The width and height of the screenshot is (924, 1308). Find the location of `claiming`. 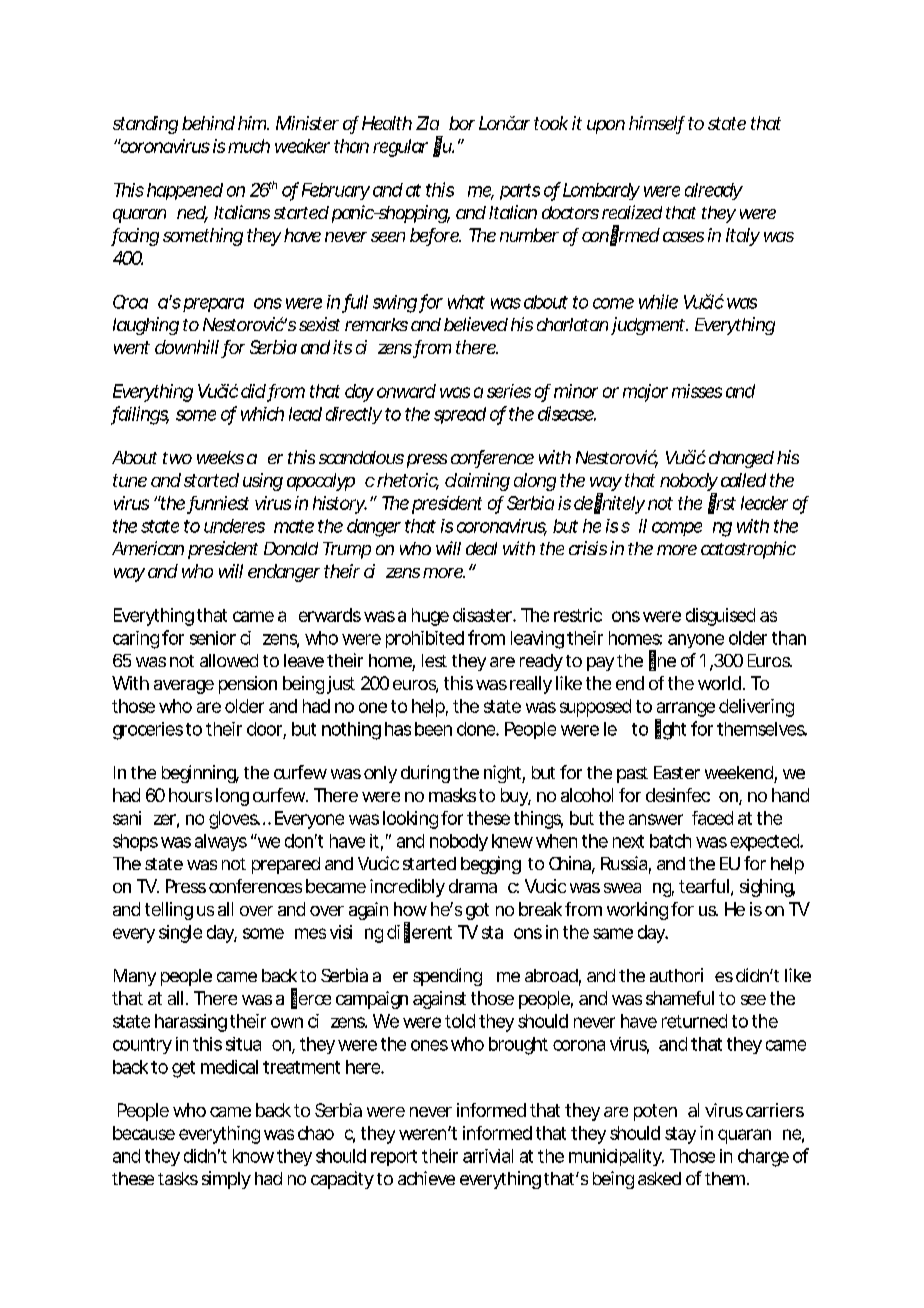

claiming is located at coordinates (477, 482).
